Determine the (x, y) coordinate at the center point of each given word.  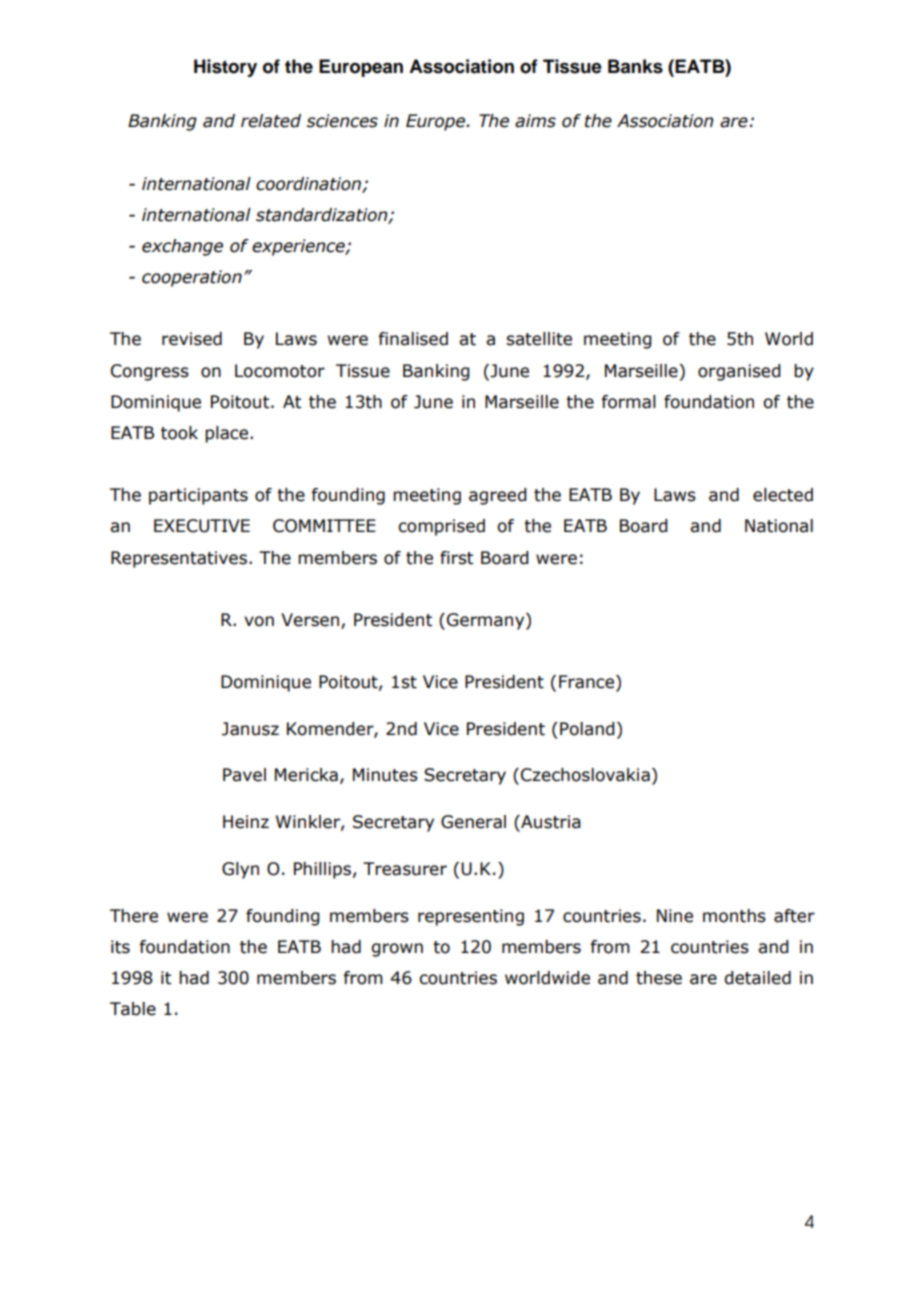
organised (739, 372)
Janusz (250, 729)
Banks (635, 66)
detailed (757, 978)
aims (535, 121)
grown (397, 950)
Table (133, 1009)
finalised (413, 339)
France (588, 683)
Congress (150, 372)
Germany (487, 621)
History (225, 68)
